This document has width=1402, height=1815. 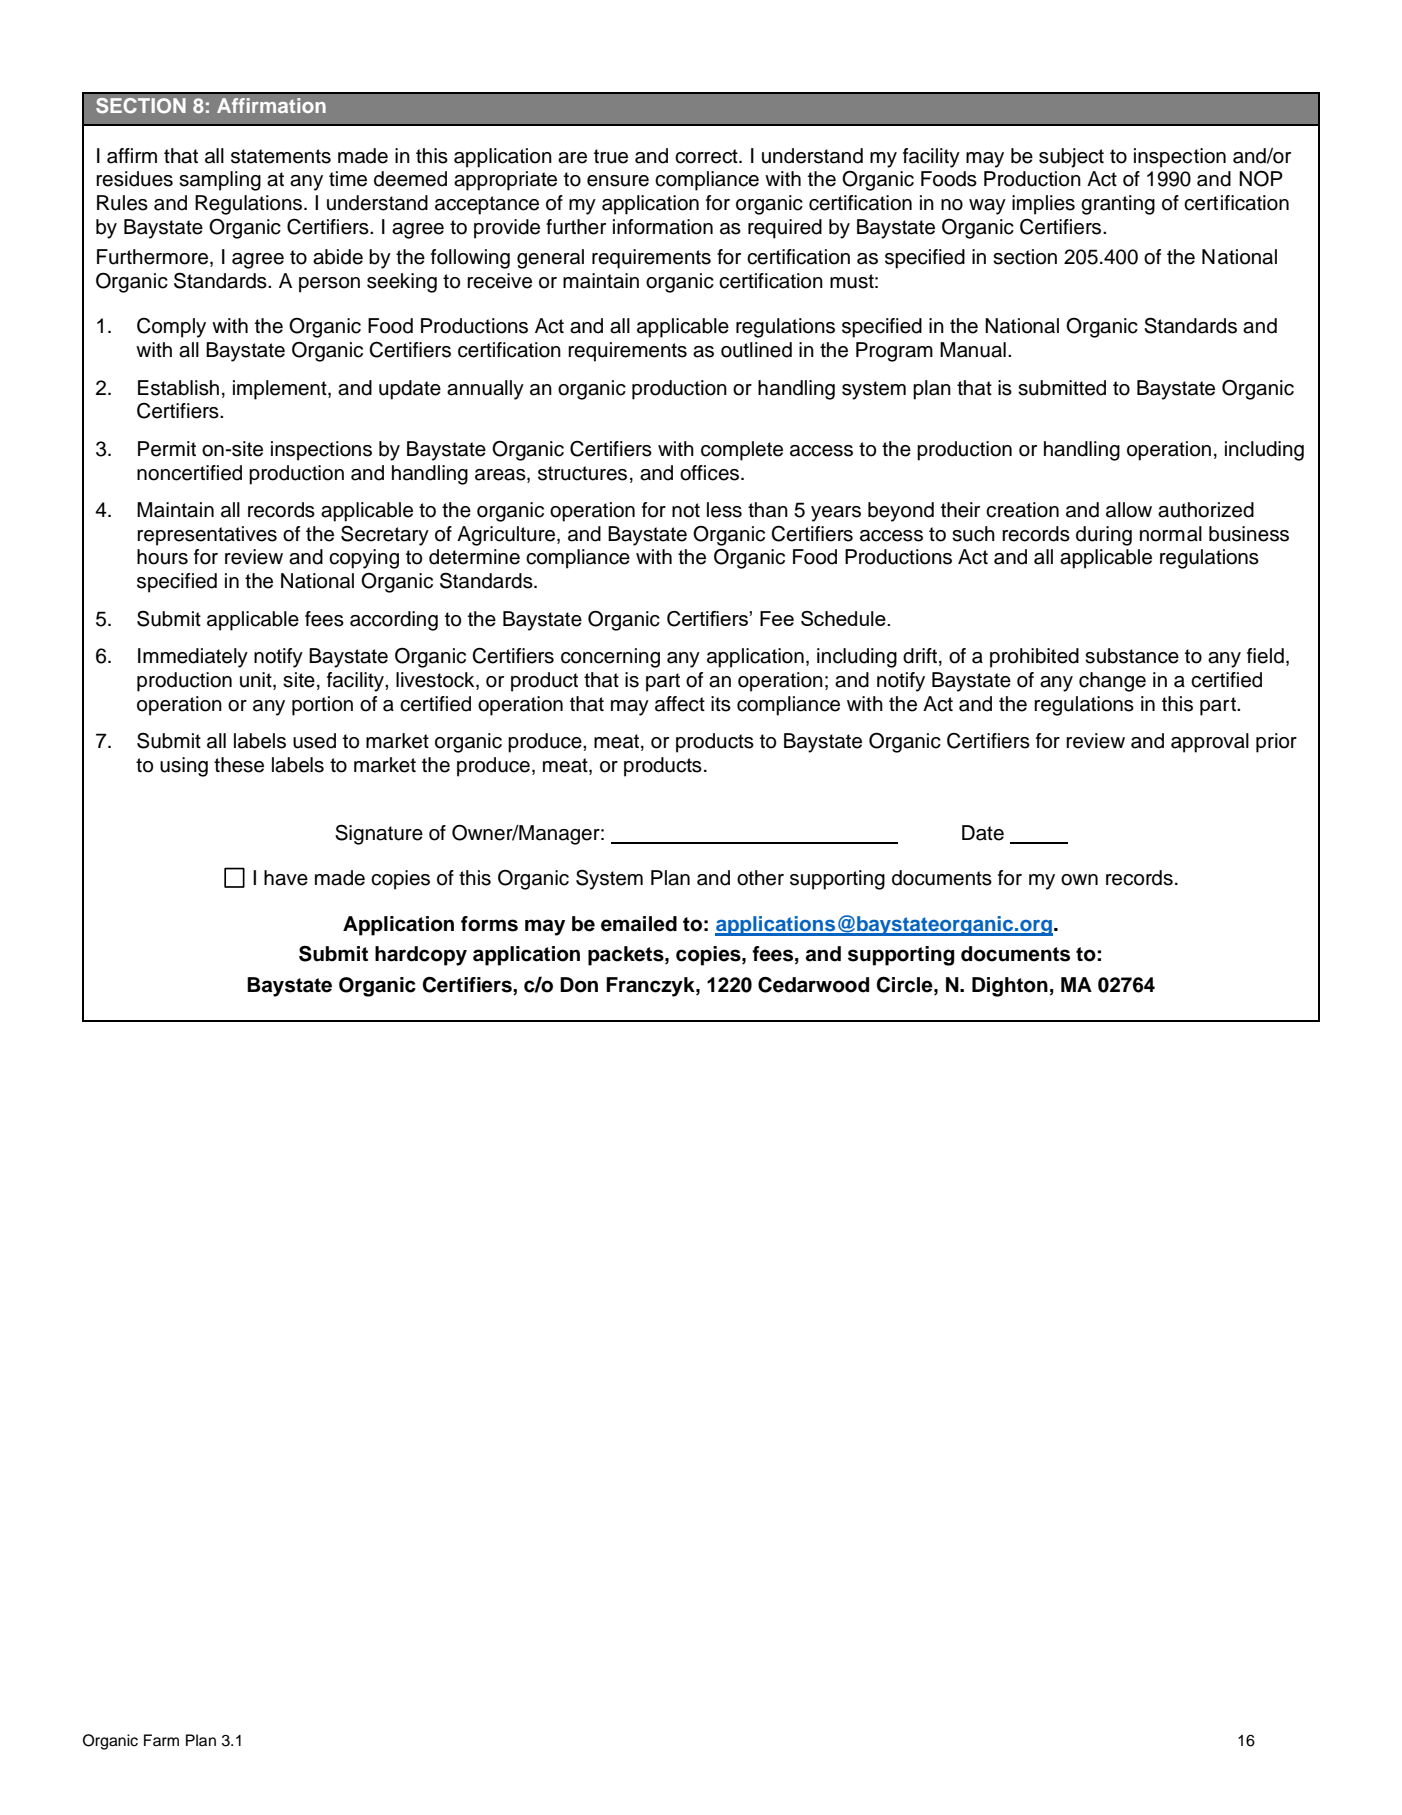 I want to click on emailed, so click(x=639, y=924).
